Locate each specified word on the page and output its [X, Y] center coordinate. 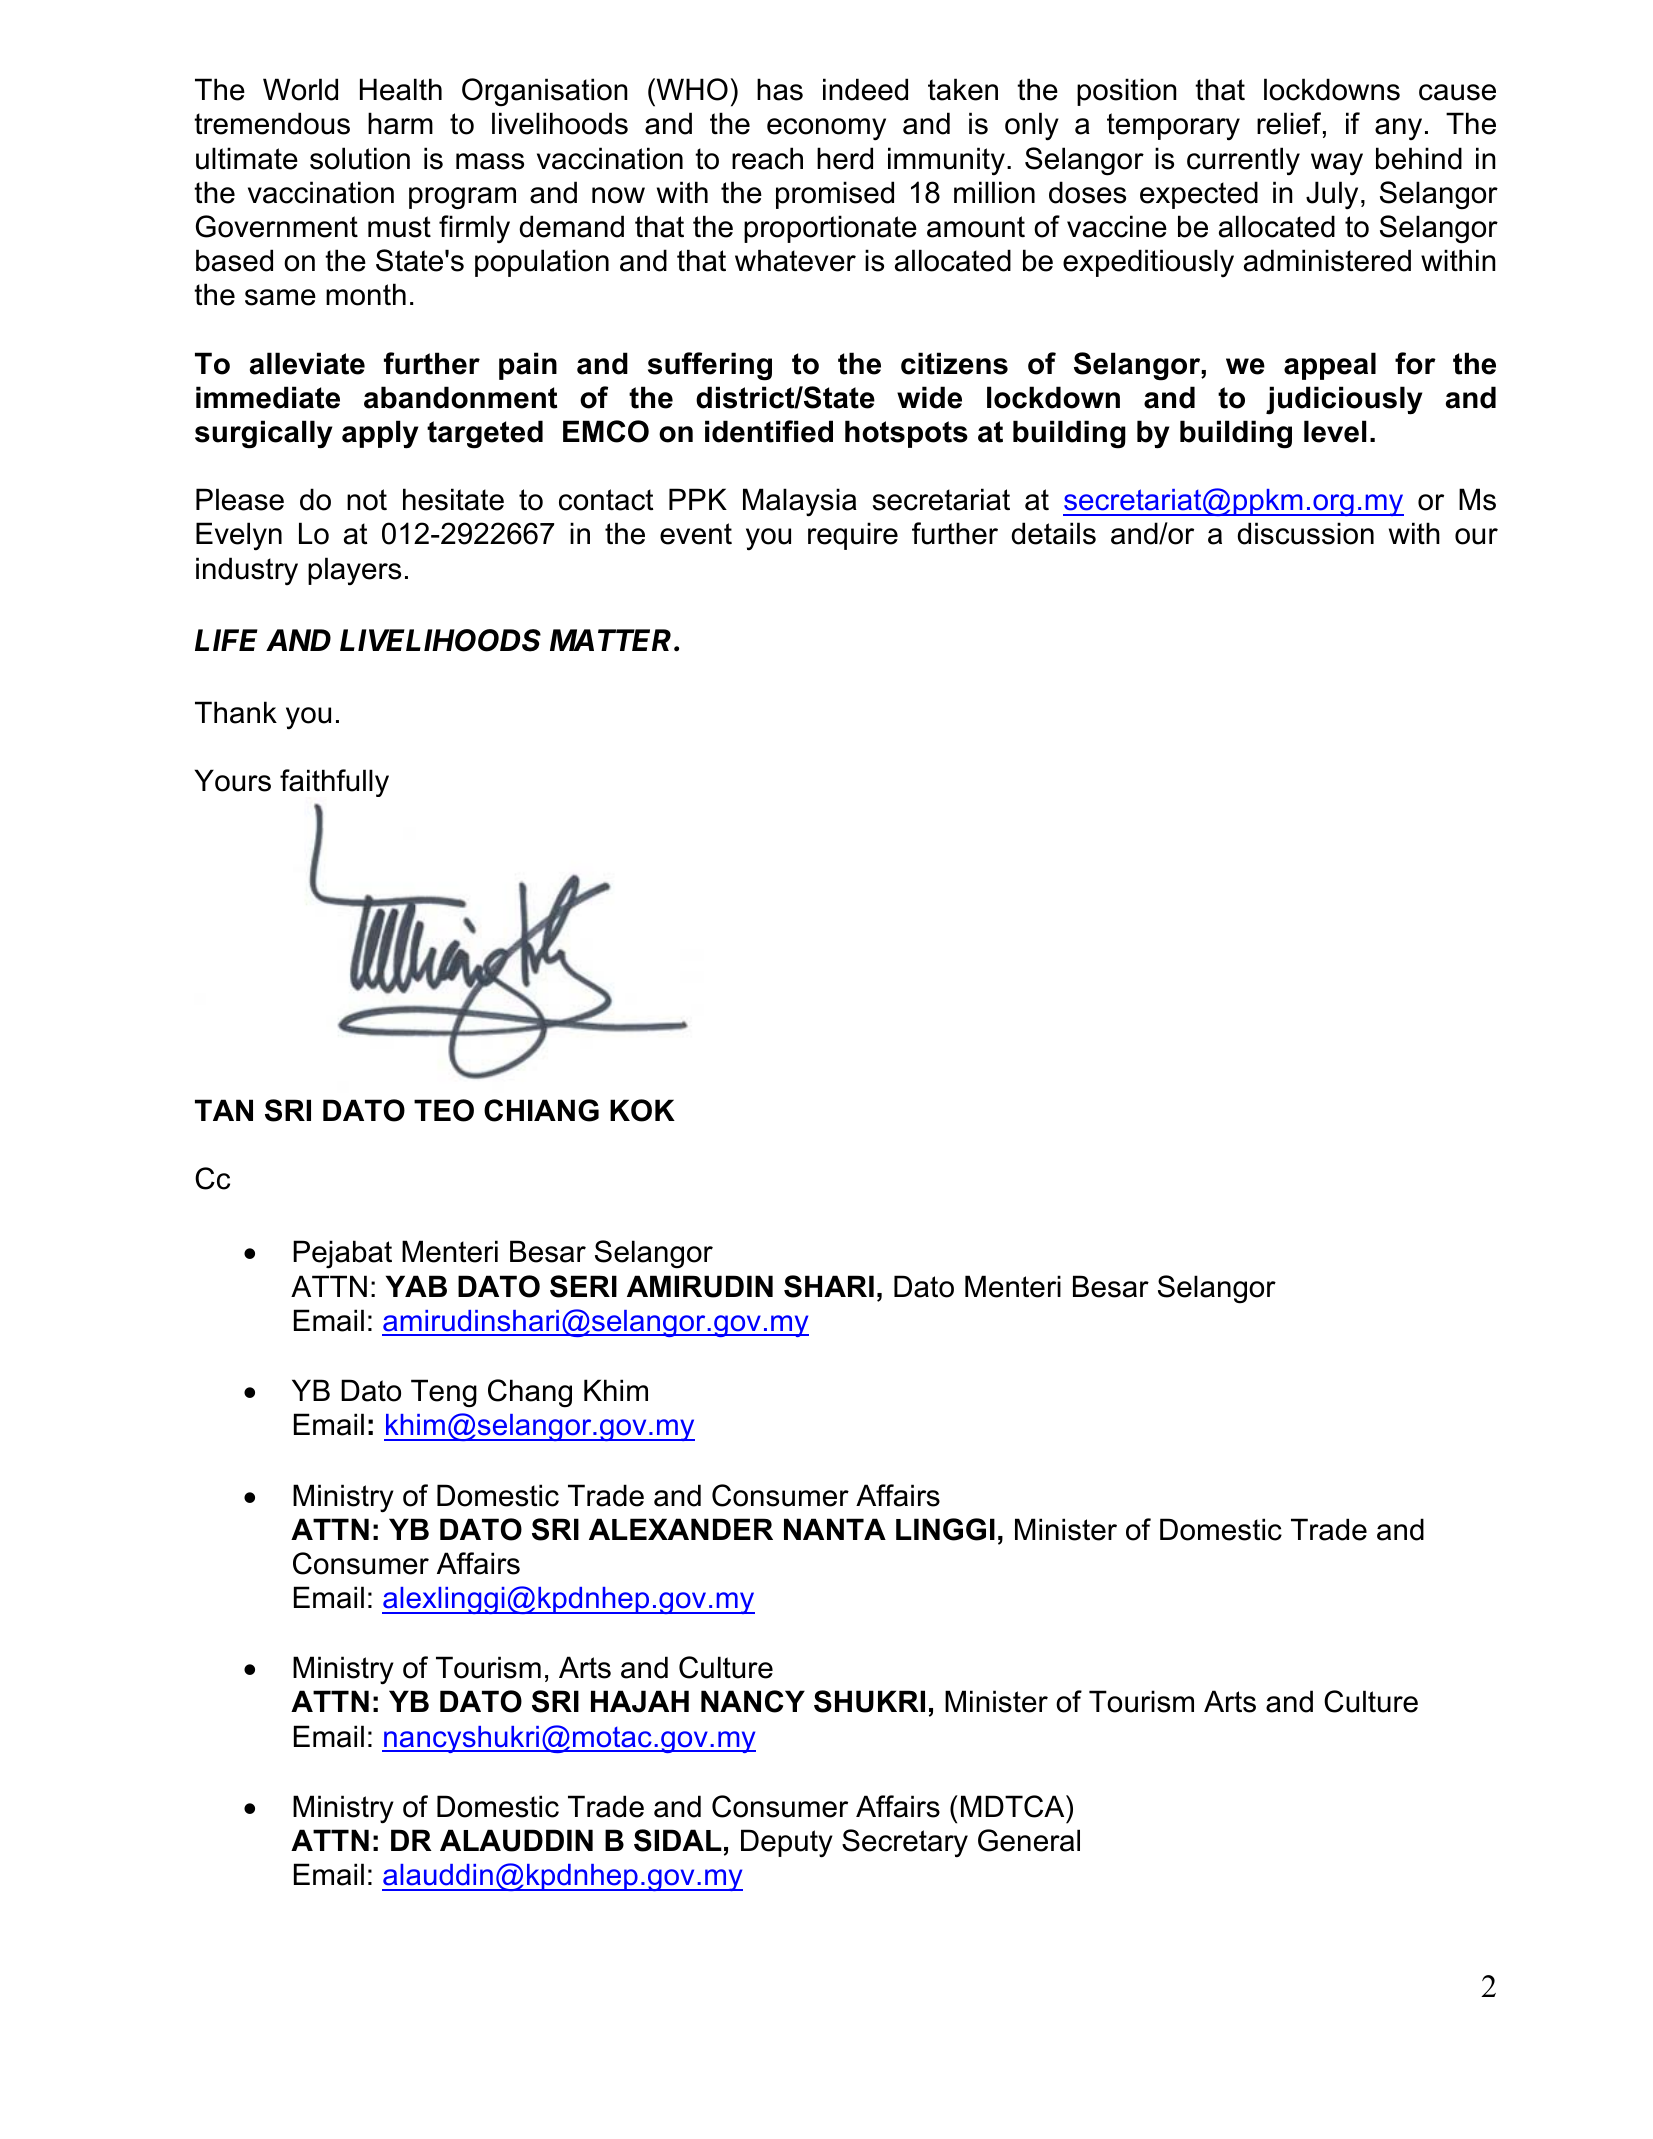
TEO [444, 1110]
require [853, 536]
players [354, 571]
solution [360, 158]
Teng [444, 1393]
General [1029, 1840]
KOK [642, 1110]
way [1337, 164]
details [1053, 533]
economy [826, 129]
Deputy [787, 1843]
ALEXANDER [681, 1529]
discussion [1305, 533]
